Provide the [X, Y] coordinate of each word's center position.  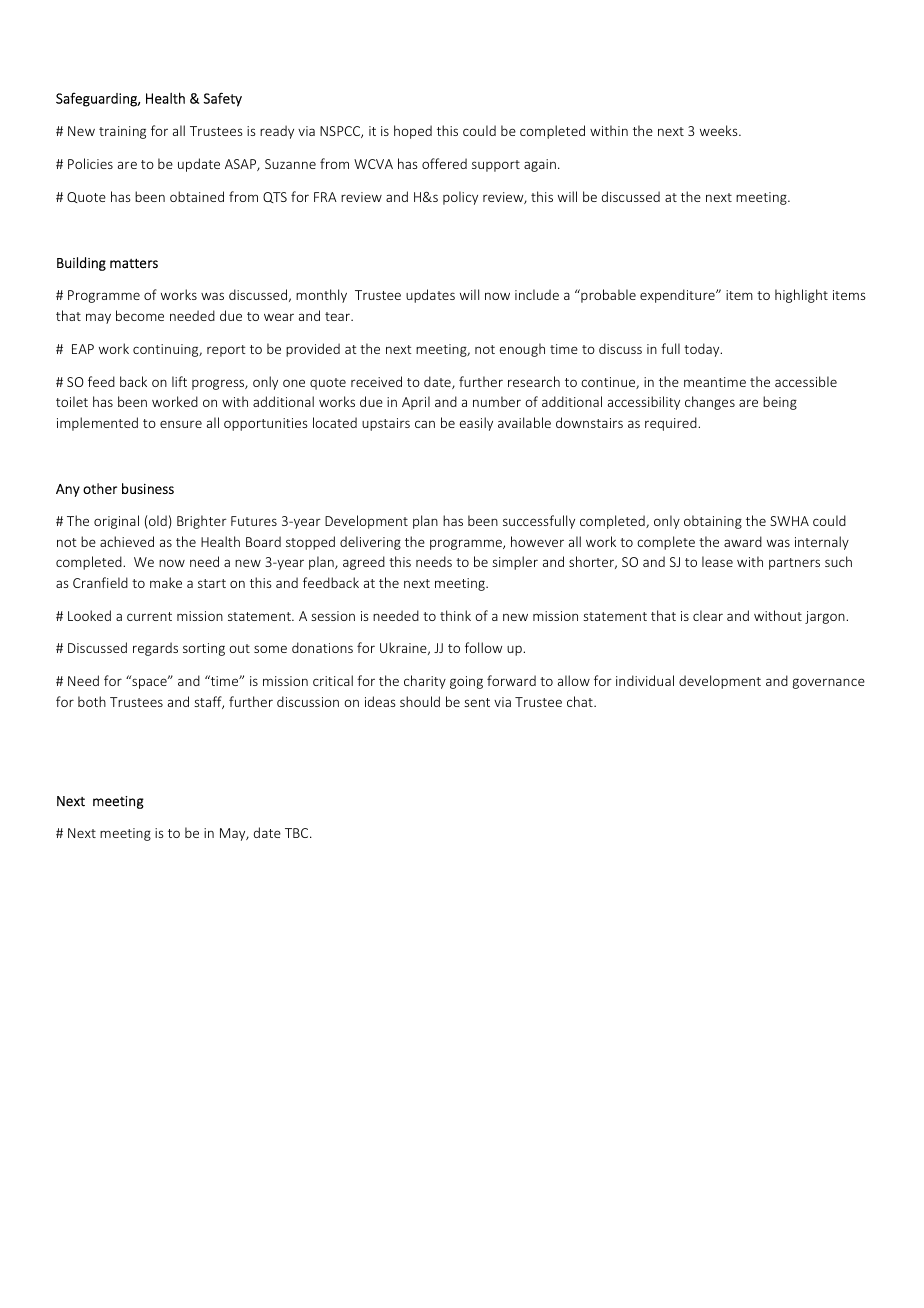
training [122, 132]
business [148, 488]
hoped [413, 132]
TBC [298, 833]
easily [476, 424]
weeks [720, 130]
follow [483, 647]
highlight [801, 296]
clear [708, 615]
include [537, 294]
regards [155, 649]
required [672, 424]
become [140, 315]
